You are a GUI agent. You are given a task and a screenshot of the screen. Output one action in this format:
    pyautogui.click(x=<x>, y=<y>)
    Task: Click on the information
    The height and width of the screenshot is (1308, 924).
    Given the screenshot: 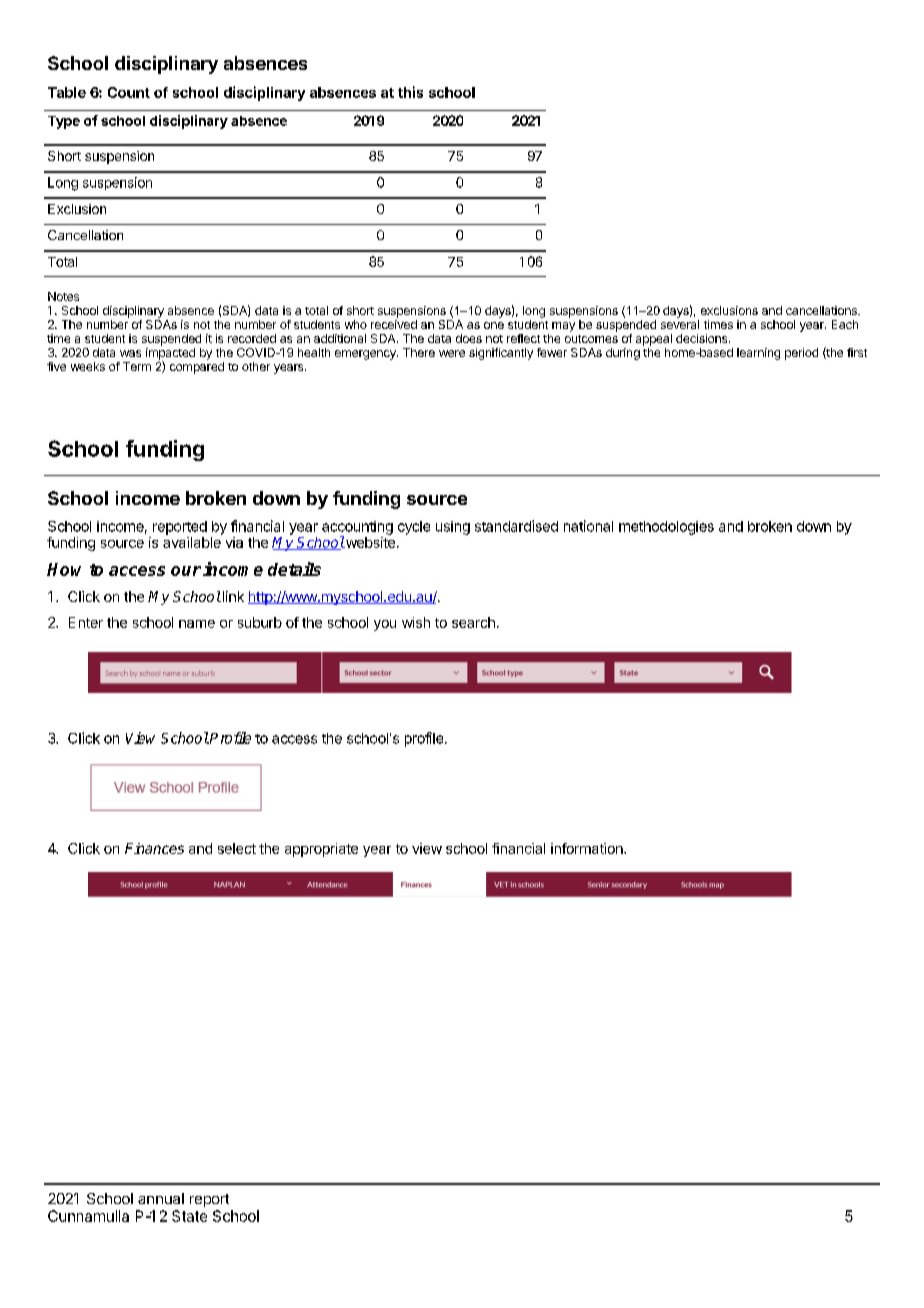 What is the action you would take?
    pyautogui.click(x=588, y=848)
